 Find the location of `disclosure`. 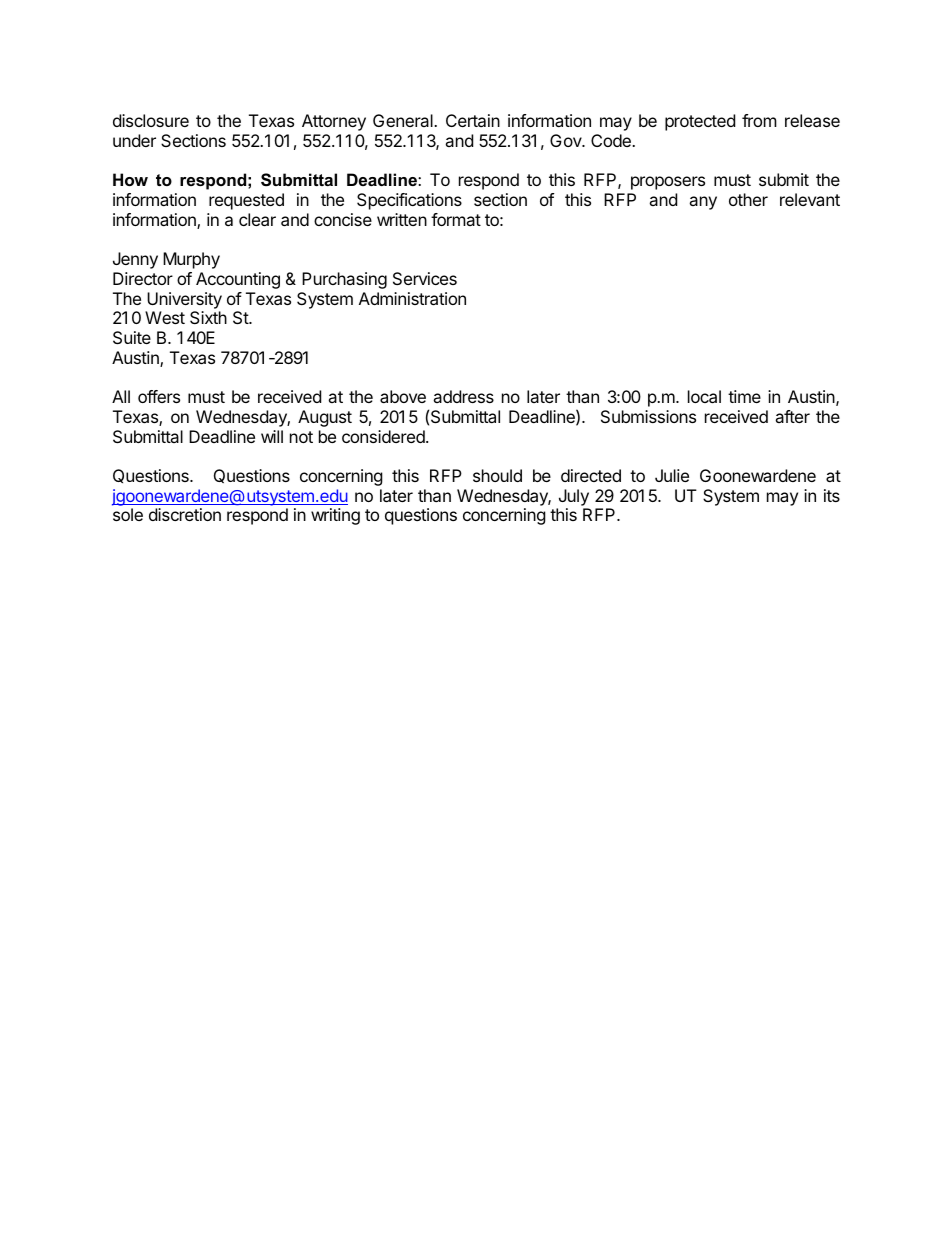

disclosure is located at coordinates (151, 120).
